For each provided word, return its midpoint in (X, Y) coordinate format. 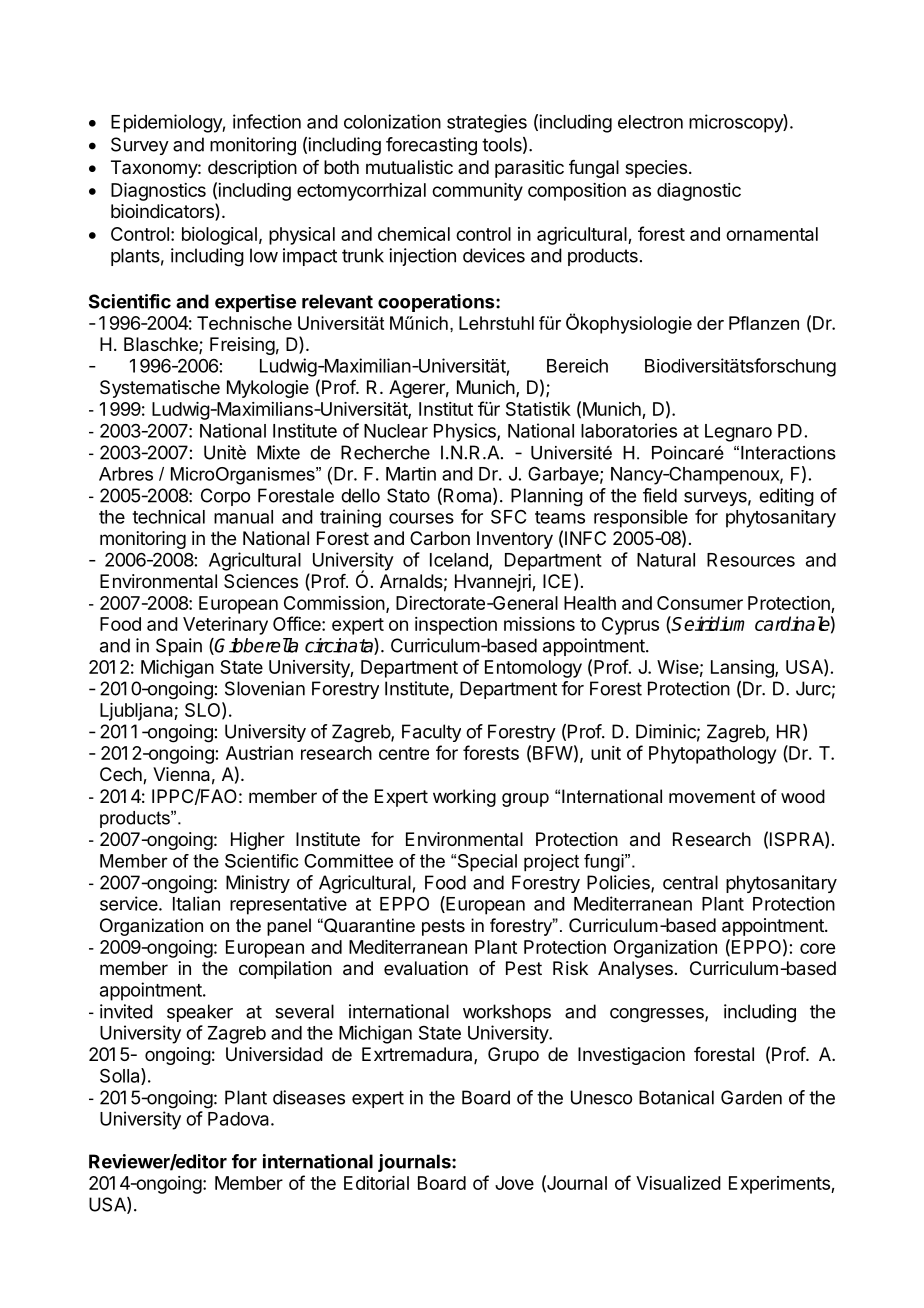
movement (712, 797)
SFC (508, 517)
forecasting (431, 146)
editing (786, 497)
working (464, 798)
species (656, 169)
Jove (514, 1183)
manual (243, 517)
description (252, 169)
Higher (258, 841)
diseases (309, 1097)
